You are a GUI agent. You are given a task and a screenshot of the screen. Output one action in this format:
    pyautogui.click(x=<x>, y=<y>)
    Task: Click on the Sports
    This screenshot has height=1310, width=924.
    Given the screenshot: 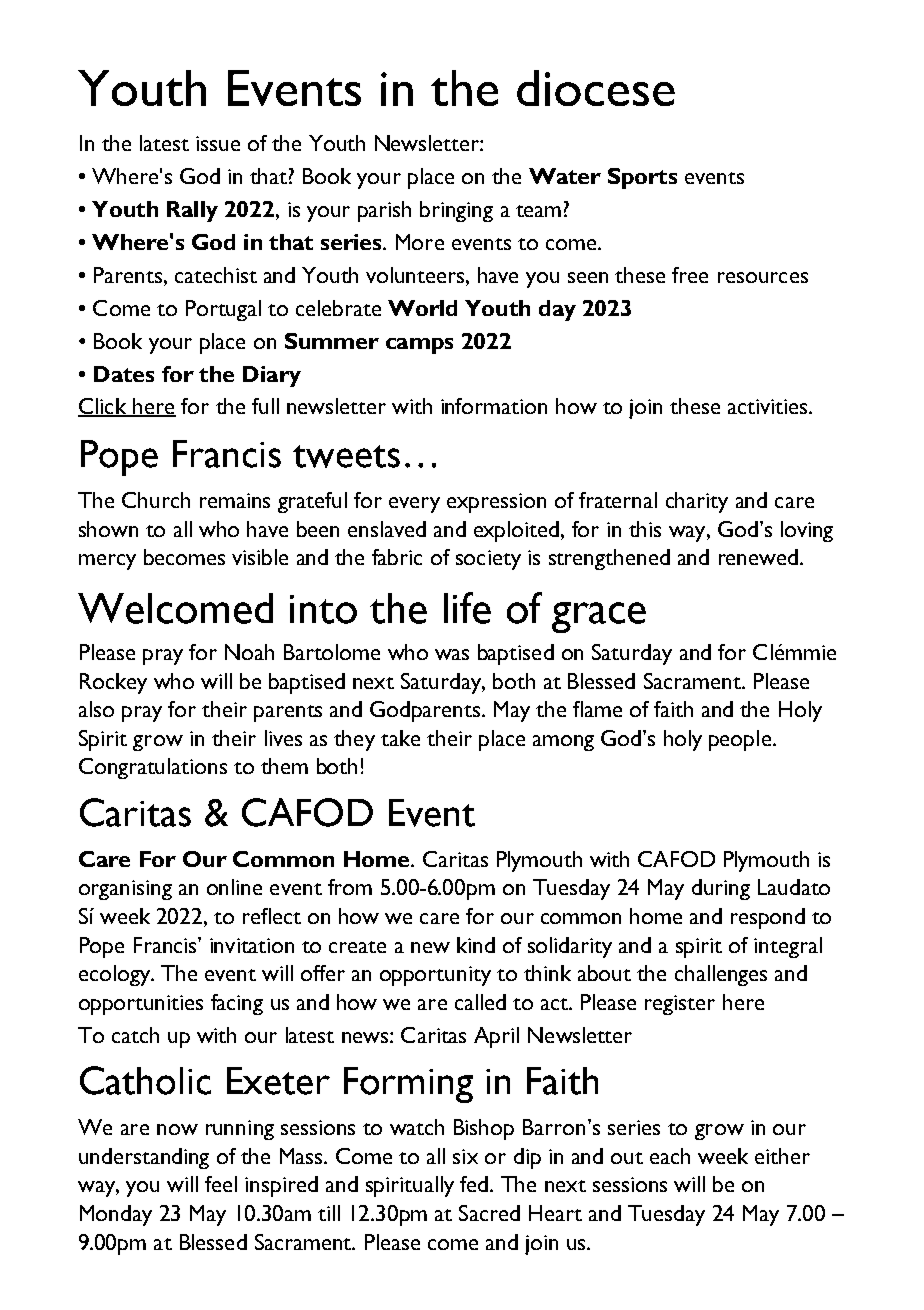 What is the action you would take?
    pyautogui.click(x=642, y=178)
